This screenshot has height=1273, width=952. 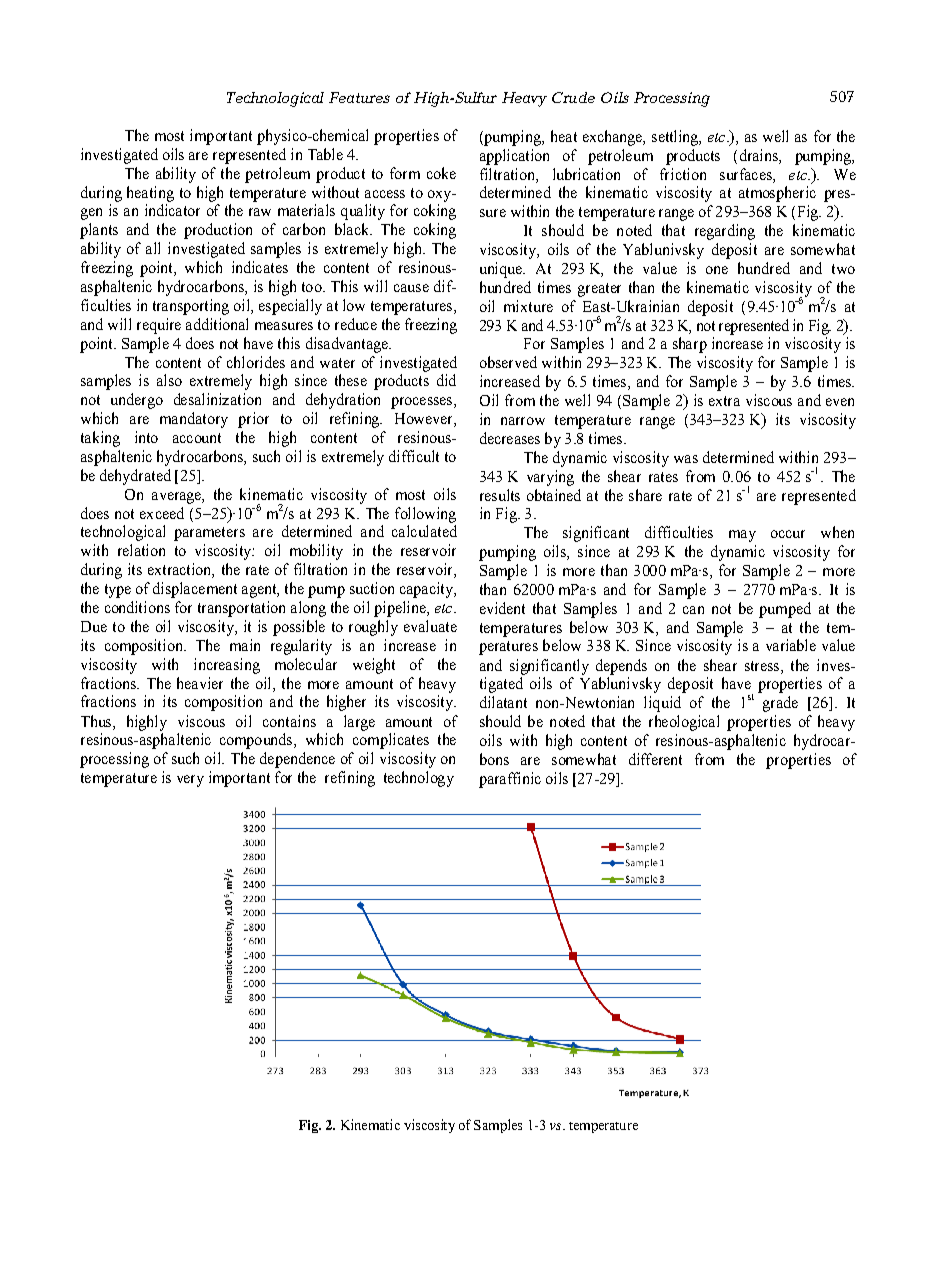 What do you see at coordinates (191, 307) in the screenshot?
I see `transporting` at bounding box center [191, 307].
